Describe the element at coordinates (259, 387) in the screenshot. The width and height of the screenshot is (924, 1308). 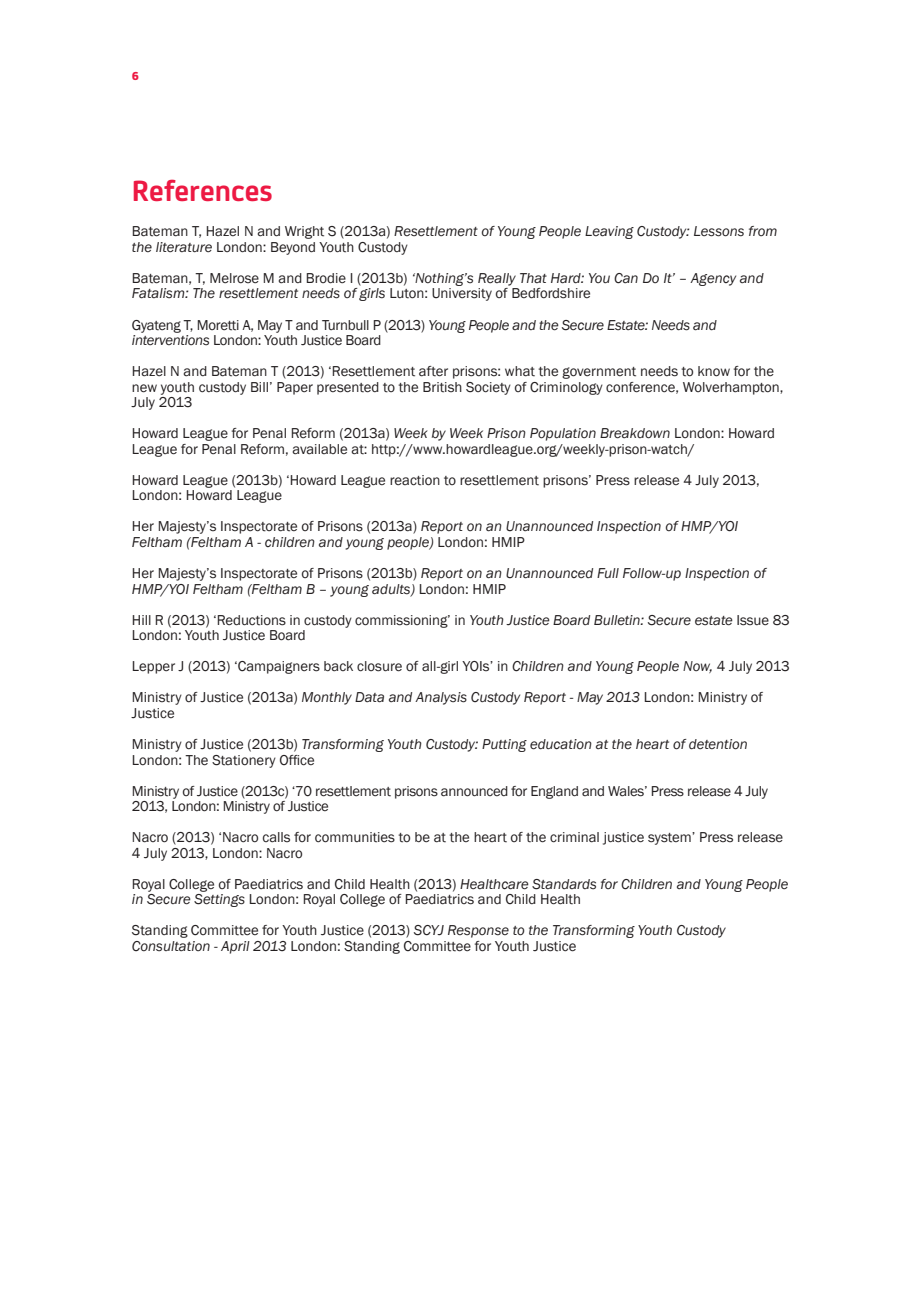
I see `Bill` at that location.
